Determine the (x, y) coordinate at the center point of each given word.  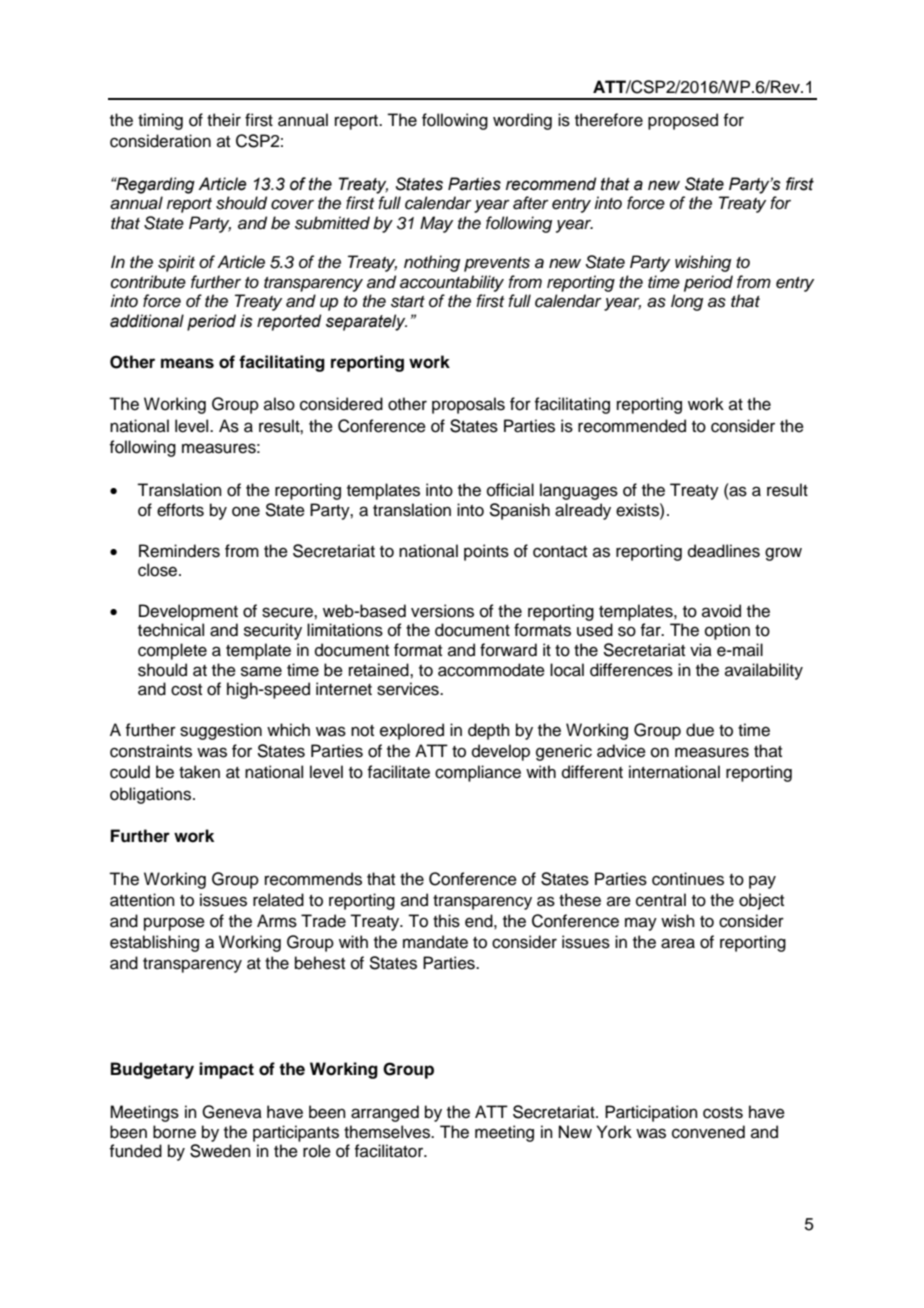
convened (708, 1132)
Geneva (232, 1112)
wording (522, 121)
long (687, 302)
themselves (388, 1132)
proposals (468, 405)
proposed (683, 121)
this (446, 921)
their (224, 120)
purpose (174, 924)
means (187, 363)
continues (688, 879)
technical (171, 630)
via (701, 649)
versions (442, 611)
